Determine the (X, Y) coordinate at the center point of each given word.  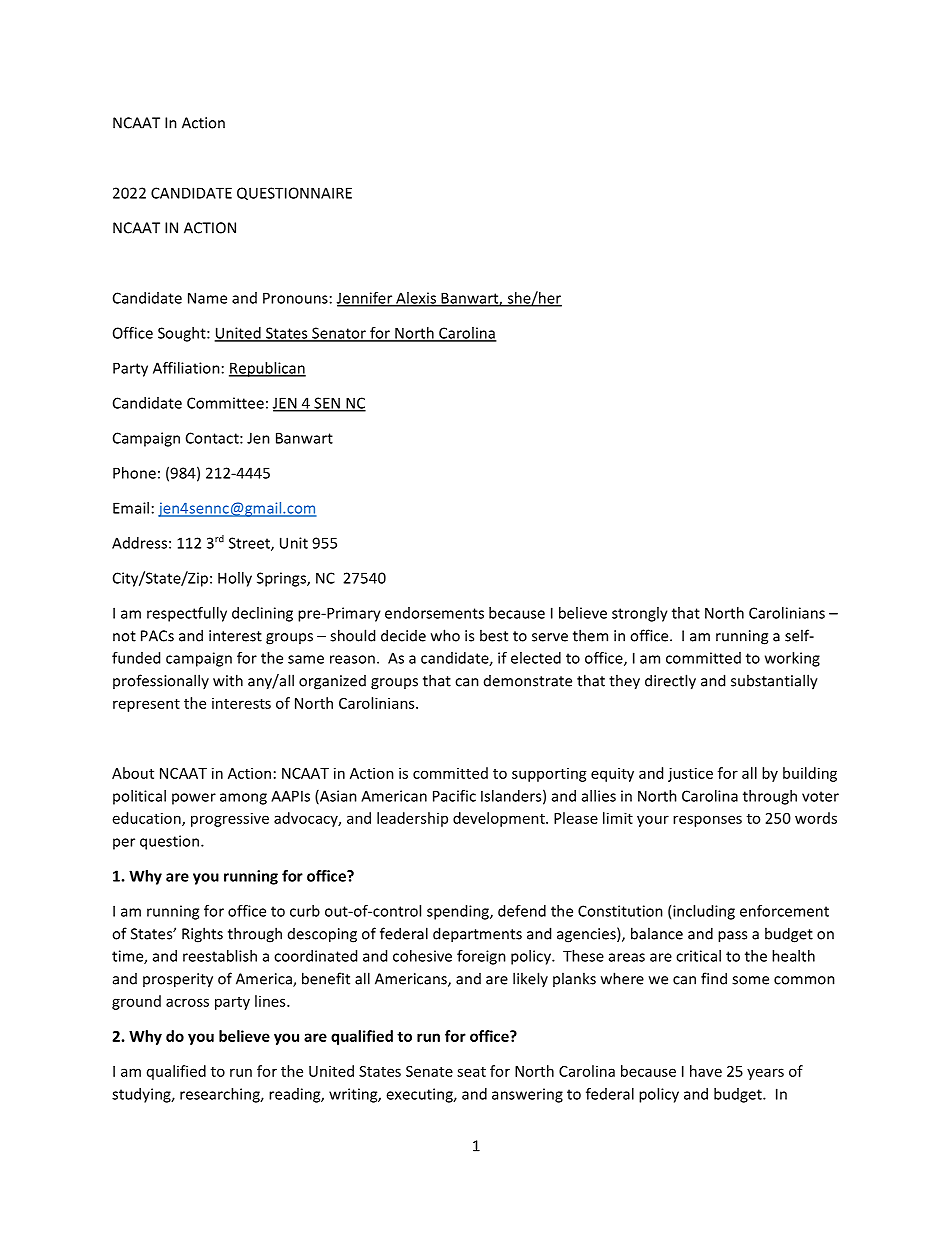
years (765, 1074)
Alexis (416, 299)
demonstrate (528, 681)
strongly (640, 614)
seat (471, 1072)
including (704, 912)
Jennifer (366, 299)
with (228, 680)
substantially (774, 682)
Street (250, 544)
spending (459, 912)
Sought (183, 334)
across (187, 1002)
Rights (202, 935)
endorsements (434, 613)
